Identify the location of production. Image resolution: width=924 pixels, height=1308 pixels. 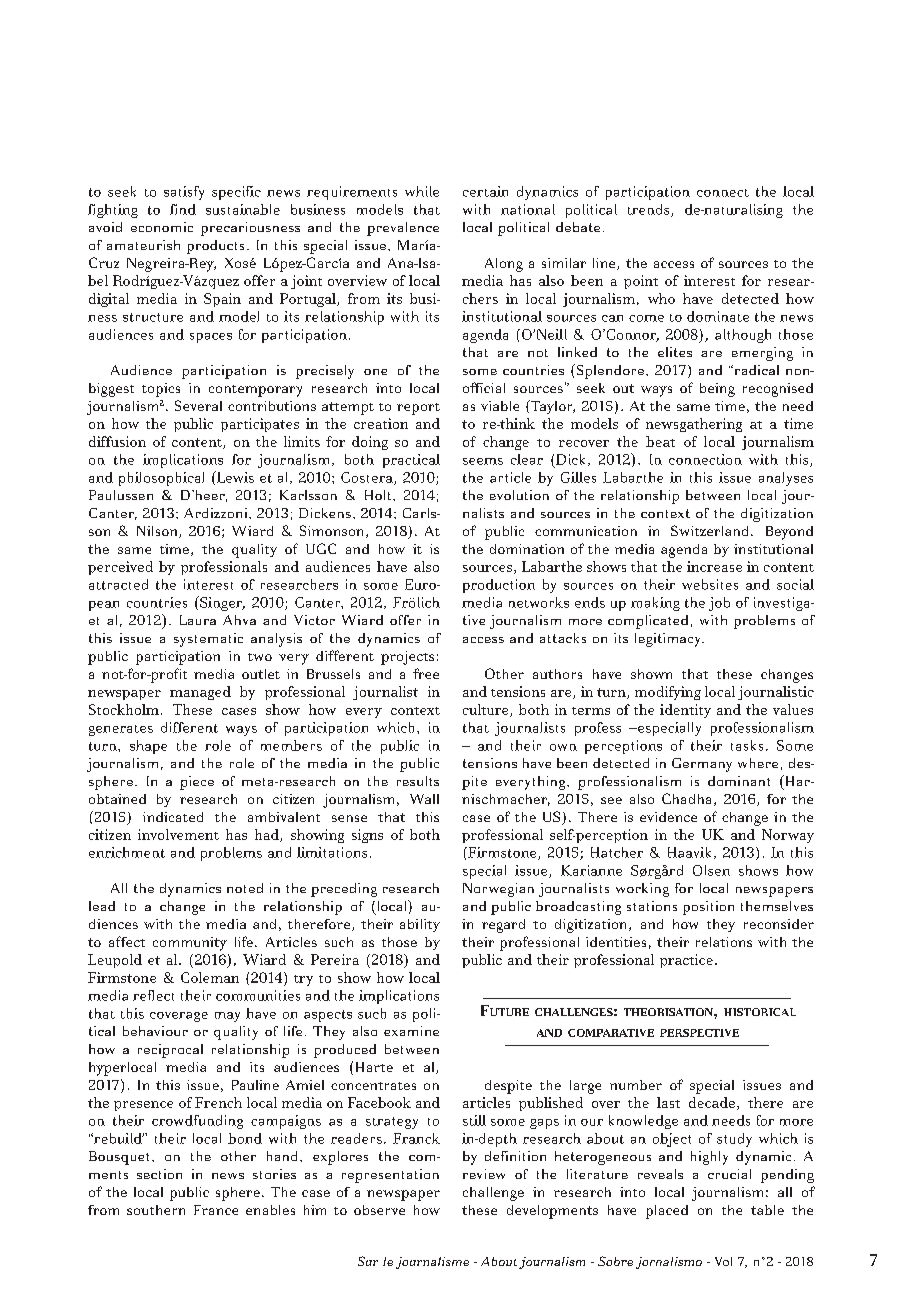
(499, 586).
